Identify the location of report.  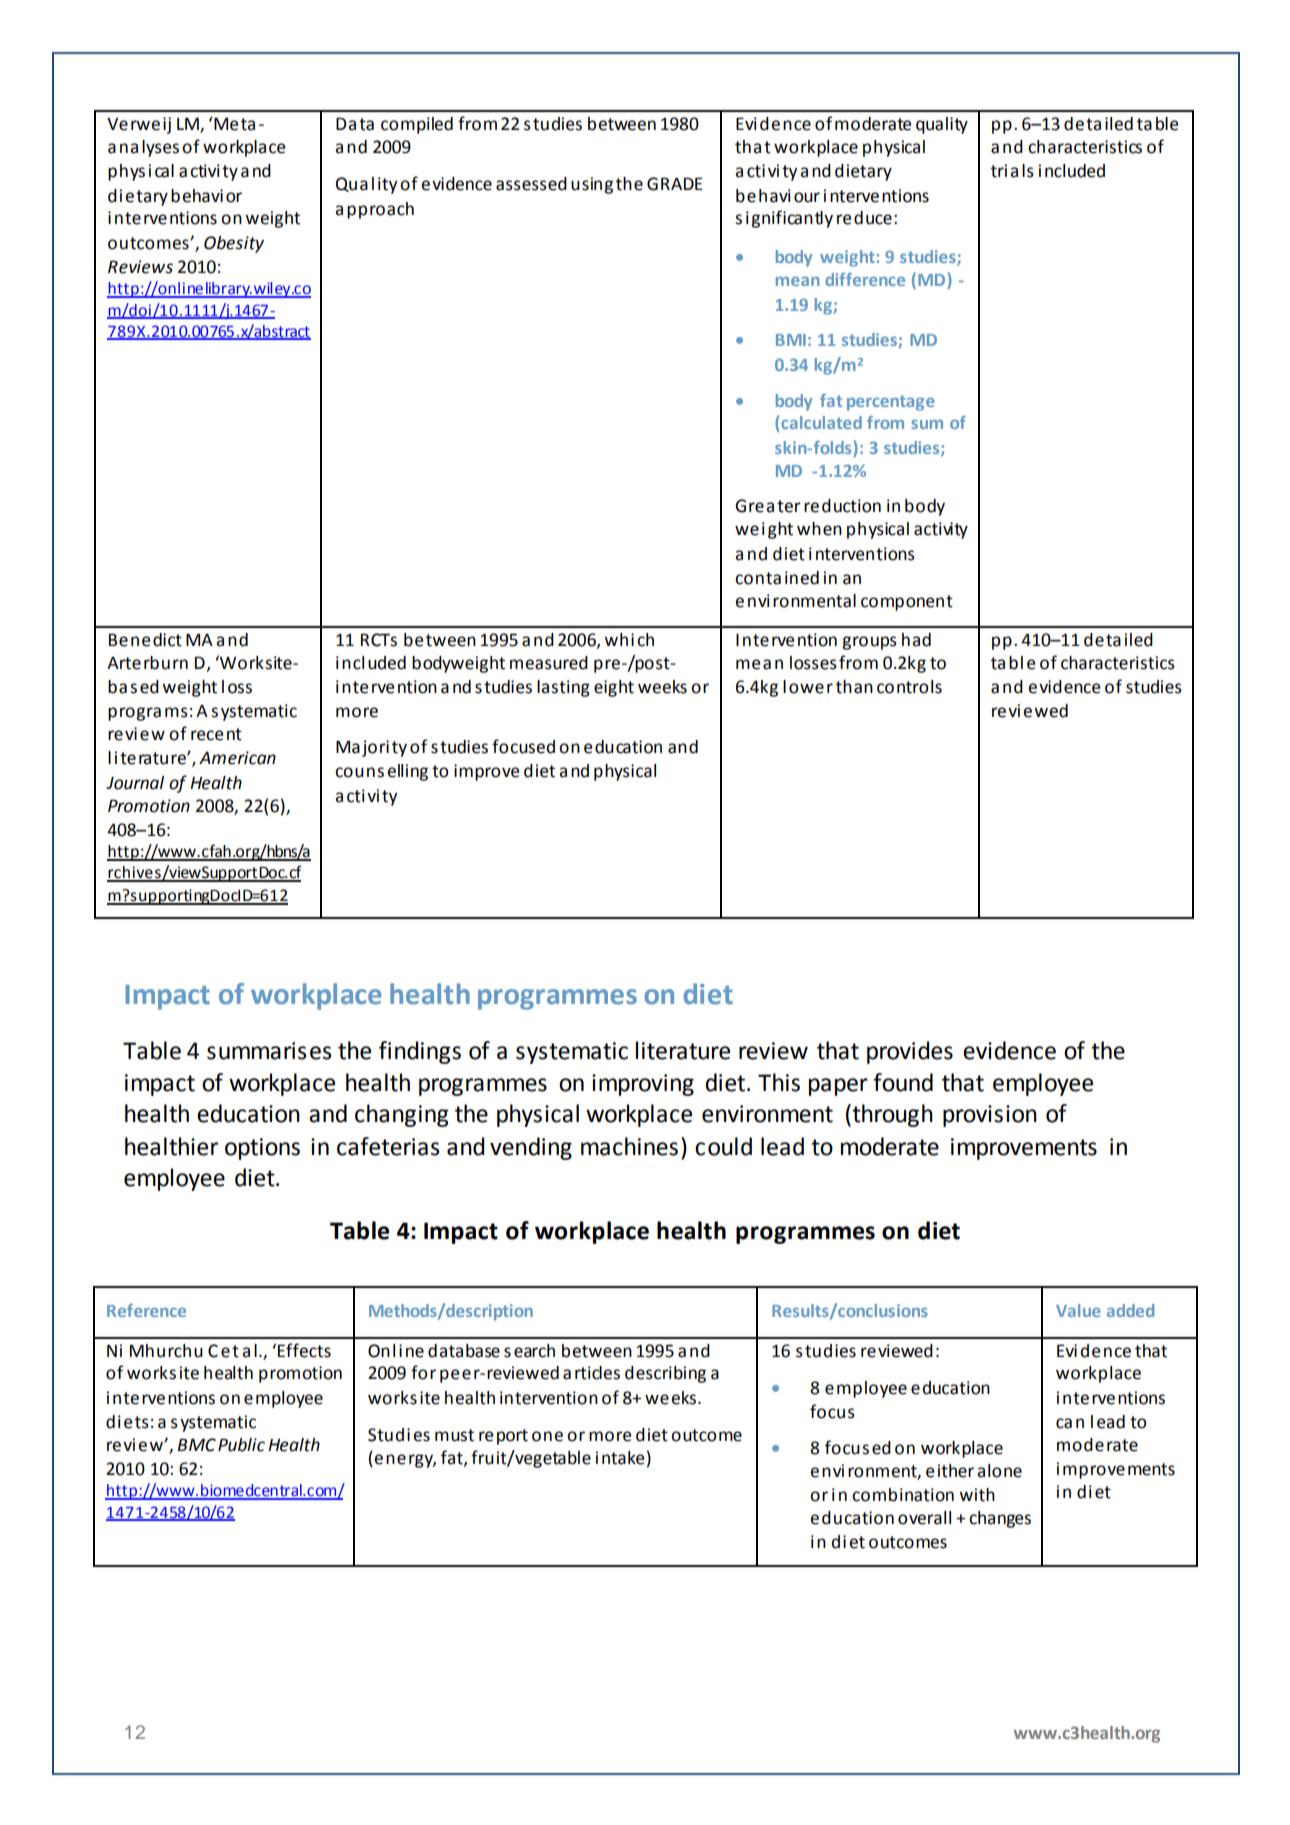
(503, 1437).
